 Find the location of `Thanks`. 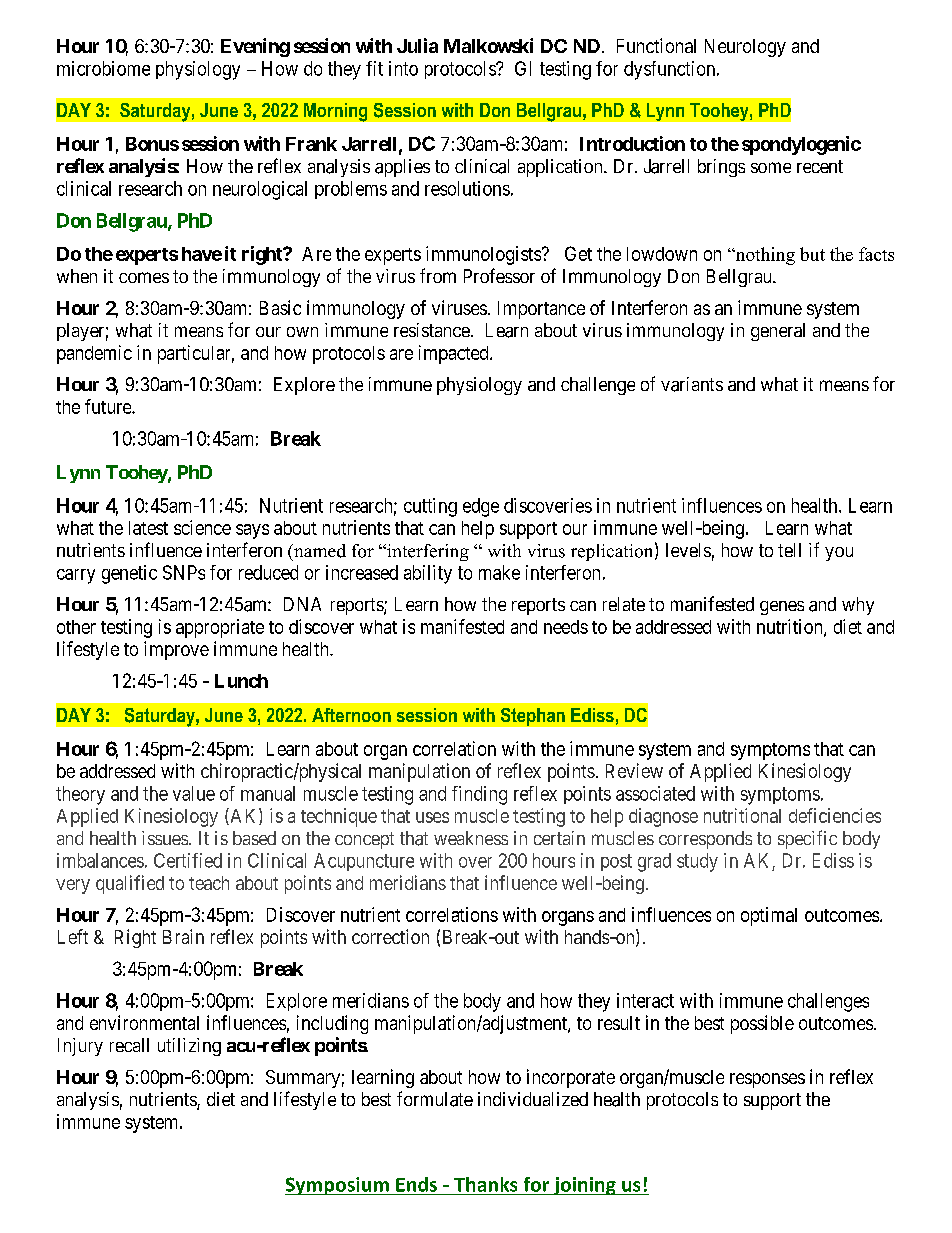

Thanks is located at coordinates (485, 1184).
